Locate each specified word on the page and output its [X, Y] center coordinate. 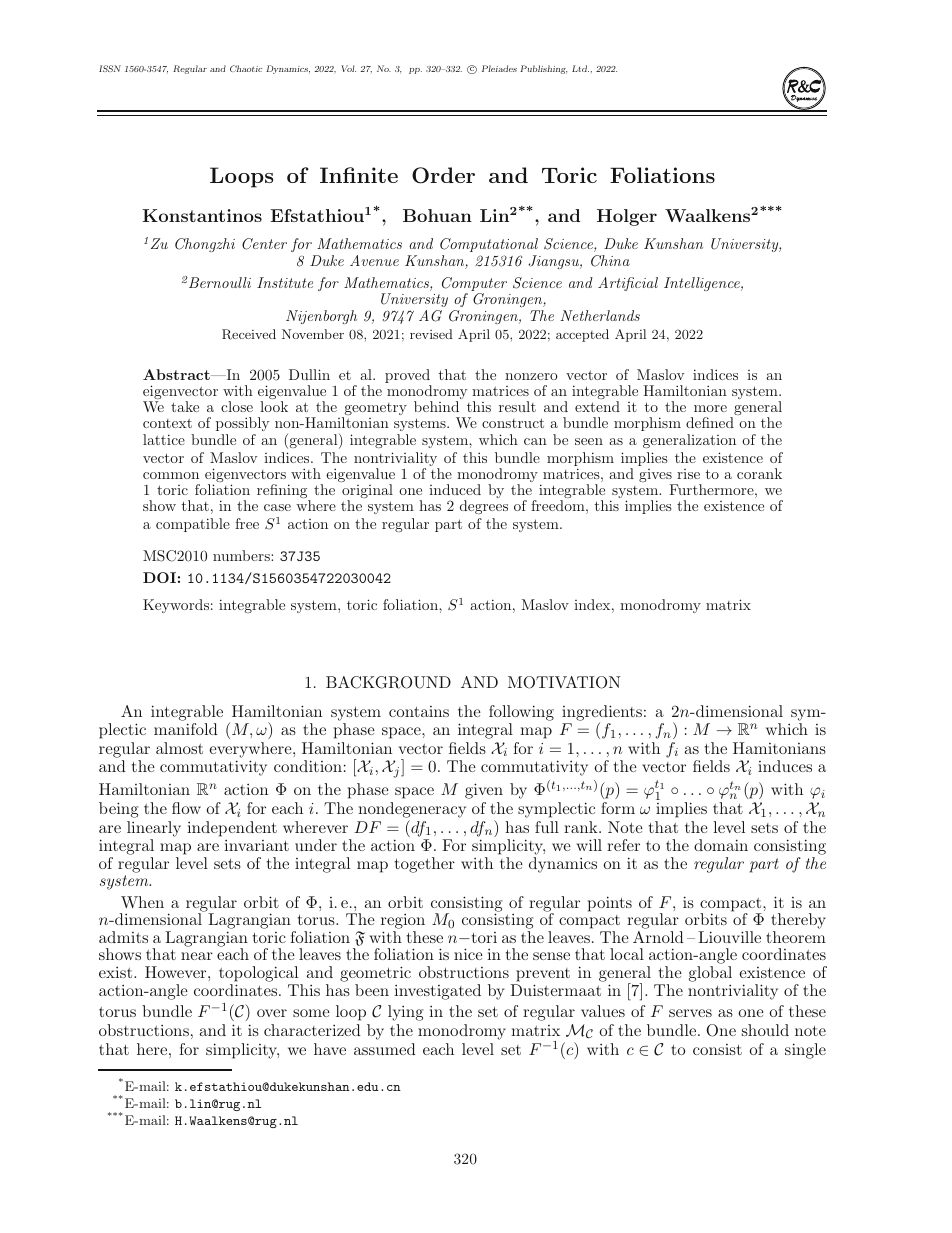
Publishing [543, 69]
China [610, 261]
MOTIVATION [564, 682]
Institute [285, 282]
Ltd [580, 68]
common [171, 475]
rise [688, 474]
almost [179, 748]
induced [455, 489]
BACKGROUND [388, 682]
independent [232, 829]
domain [721, 845]
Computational [489, 245]
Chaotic [246, 68]
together [425, 865]
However [177, 972]
